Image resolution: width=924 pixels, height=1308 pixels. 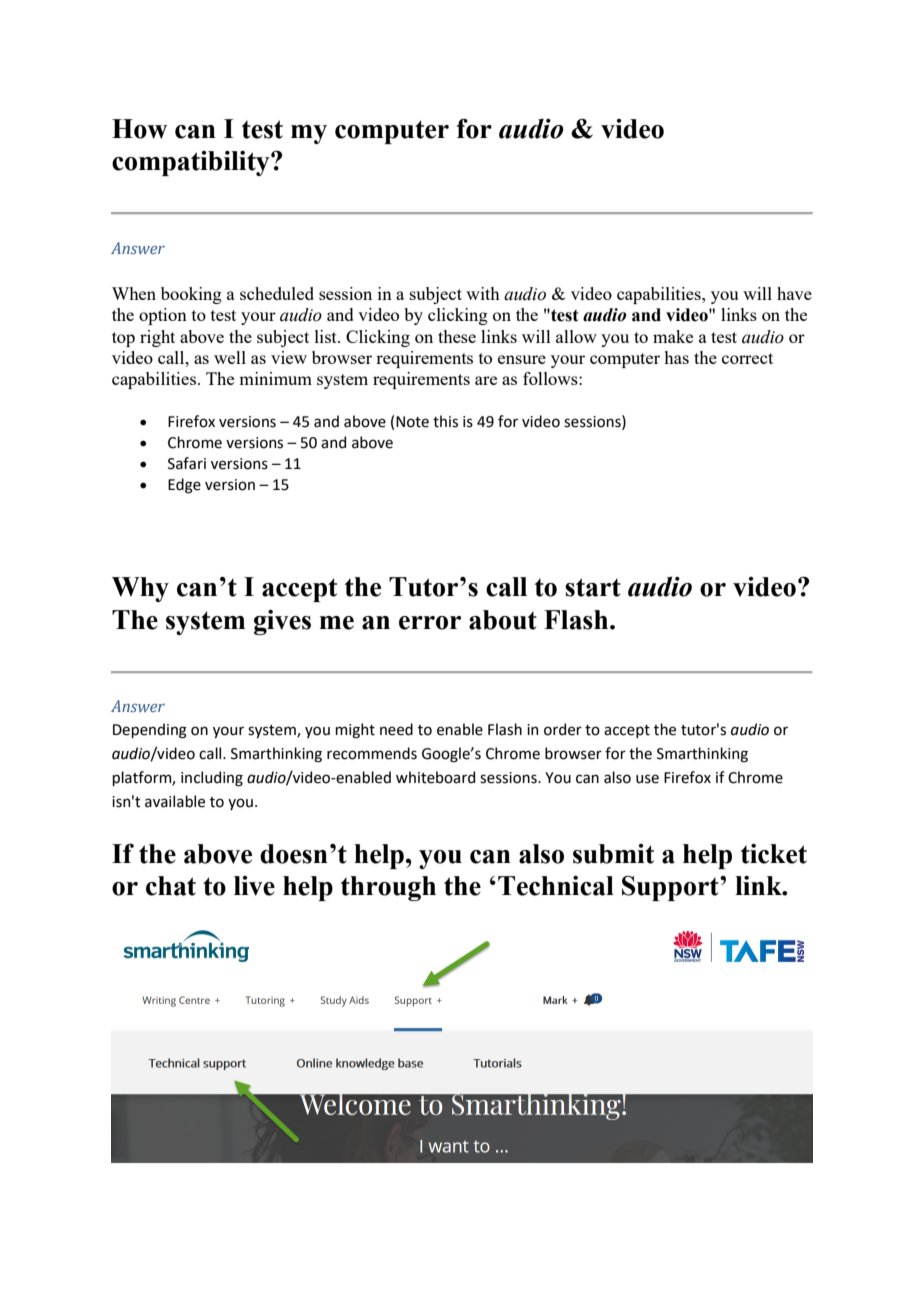 What do you see at coordinates (163, 316) in the screenshot?
I see `option` at bounding box center [163, 316].
